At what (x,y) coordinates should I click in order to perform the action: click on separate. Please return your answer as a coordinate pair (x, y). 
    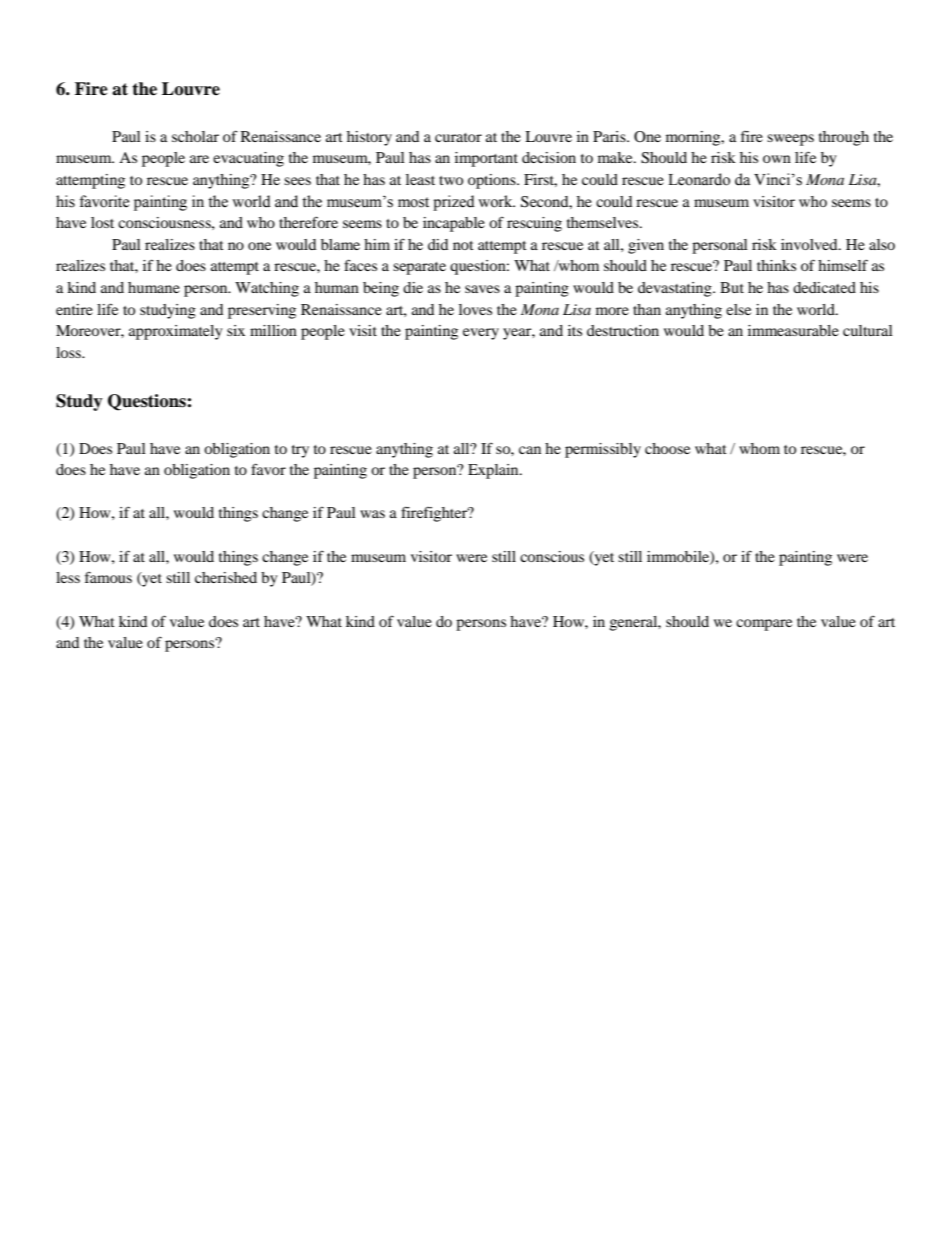
    Looking at the image, I should click on (419, 268).
